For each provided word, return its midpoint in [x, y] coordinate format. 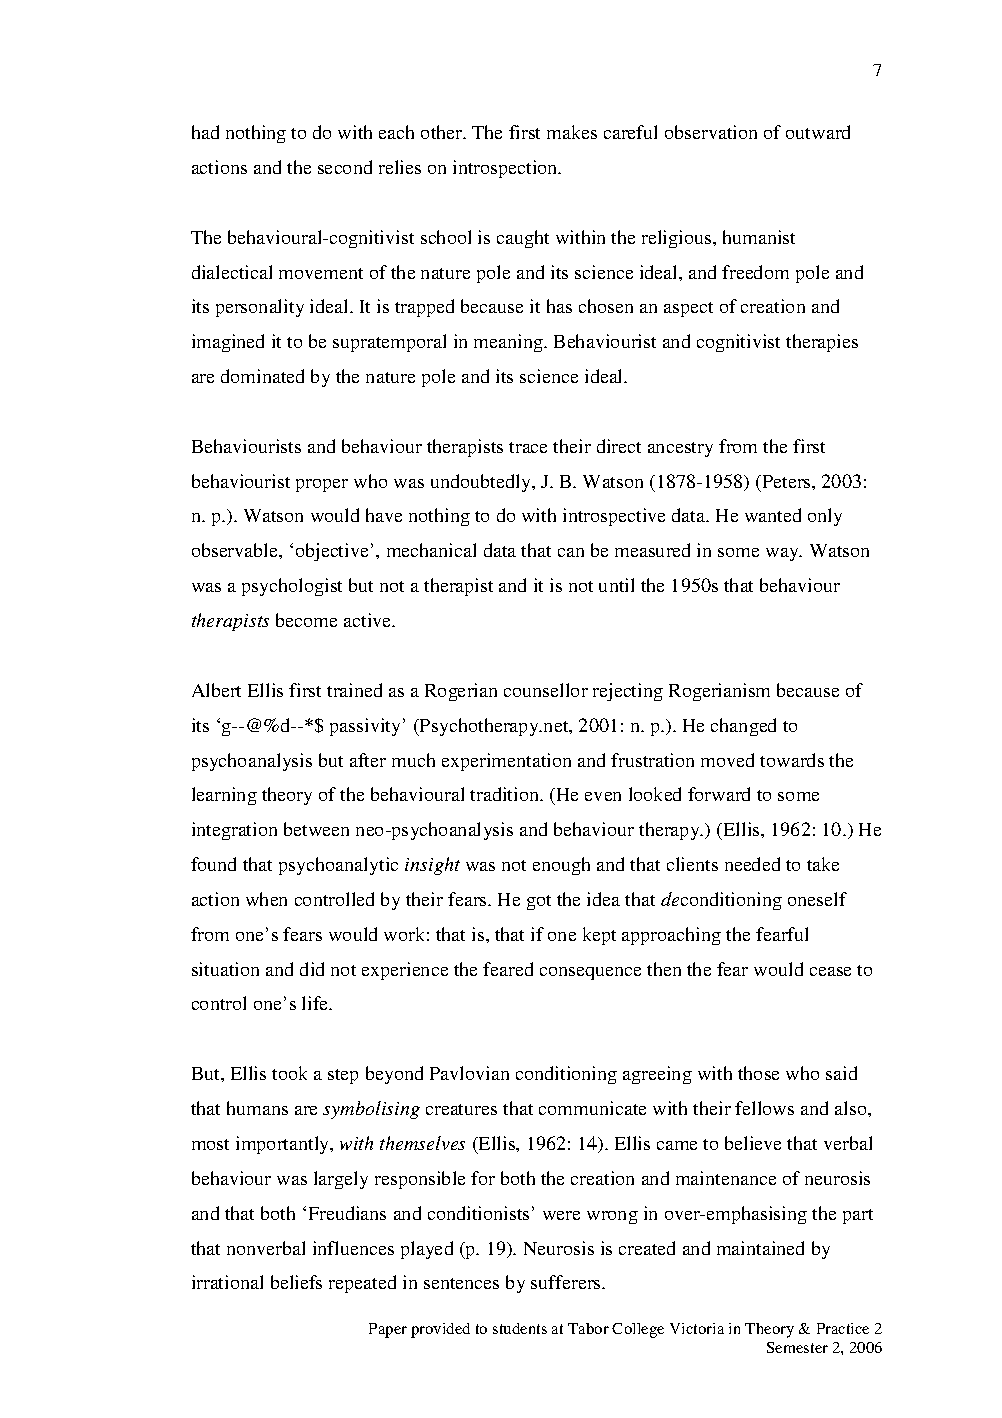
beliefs [296, 1282]
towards [792, 760]
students [520, 1328]
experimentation [506, 762]
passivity [367, 727]
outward [818, 132]
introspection [506, 169]
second [345, 167]
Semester [797, 1347]
